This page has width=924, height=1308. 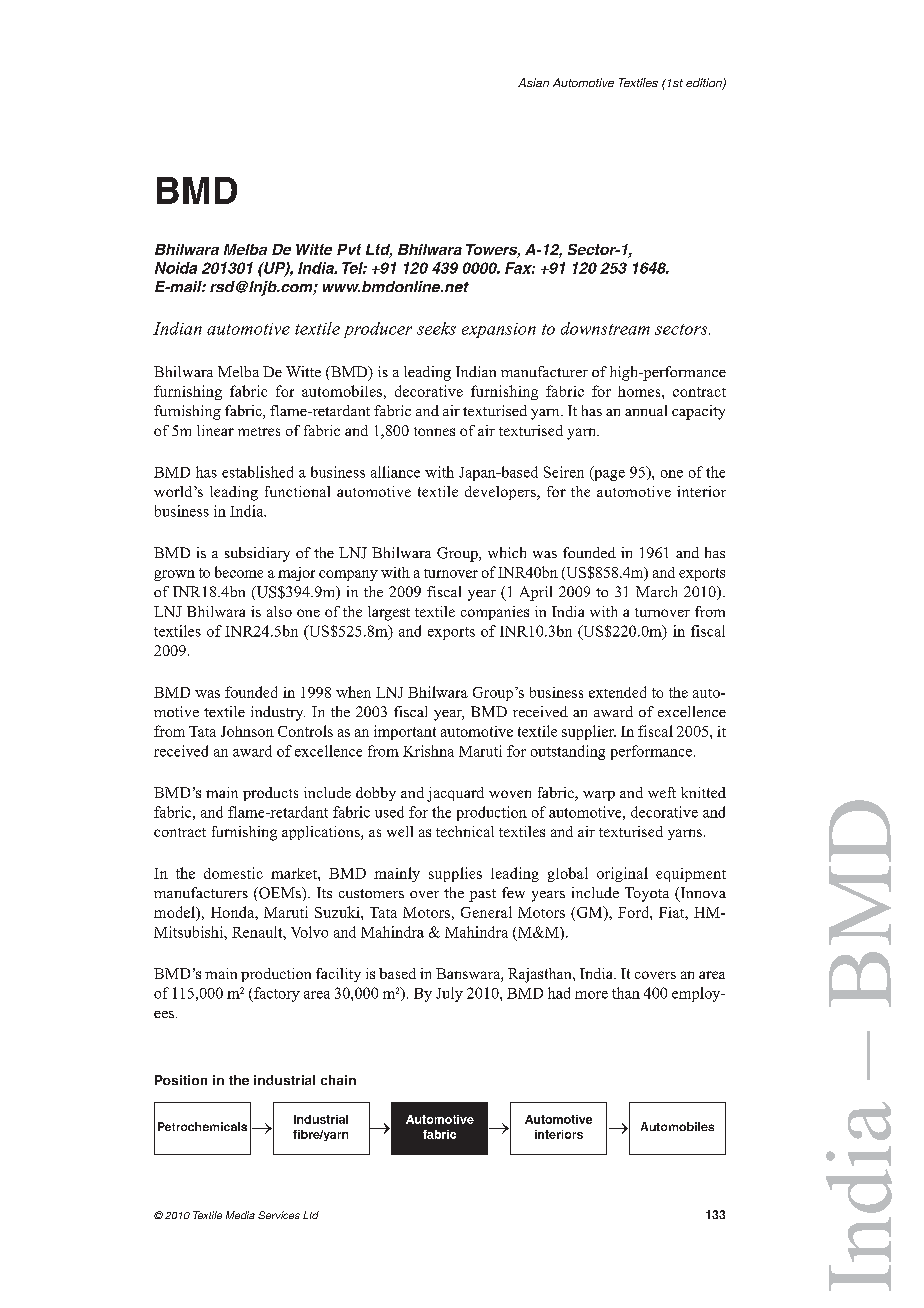 I want to click on factory, so click(x=276, y=994).
